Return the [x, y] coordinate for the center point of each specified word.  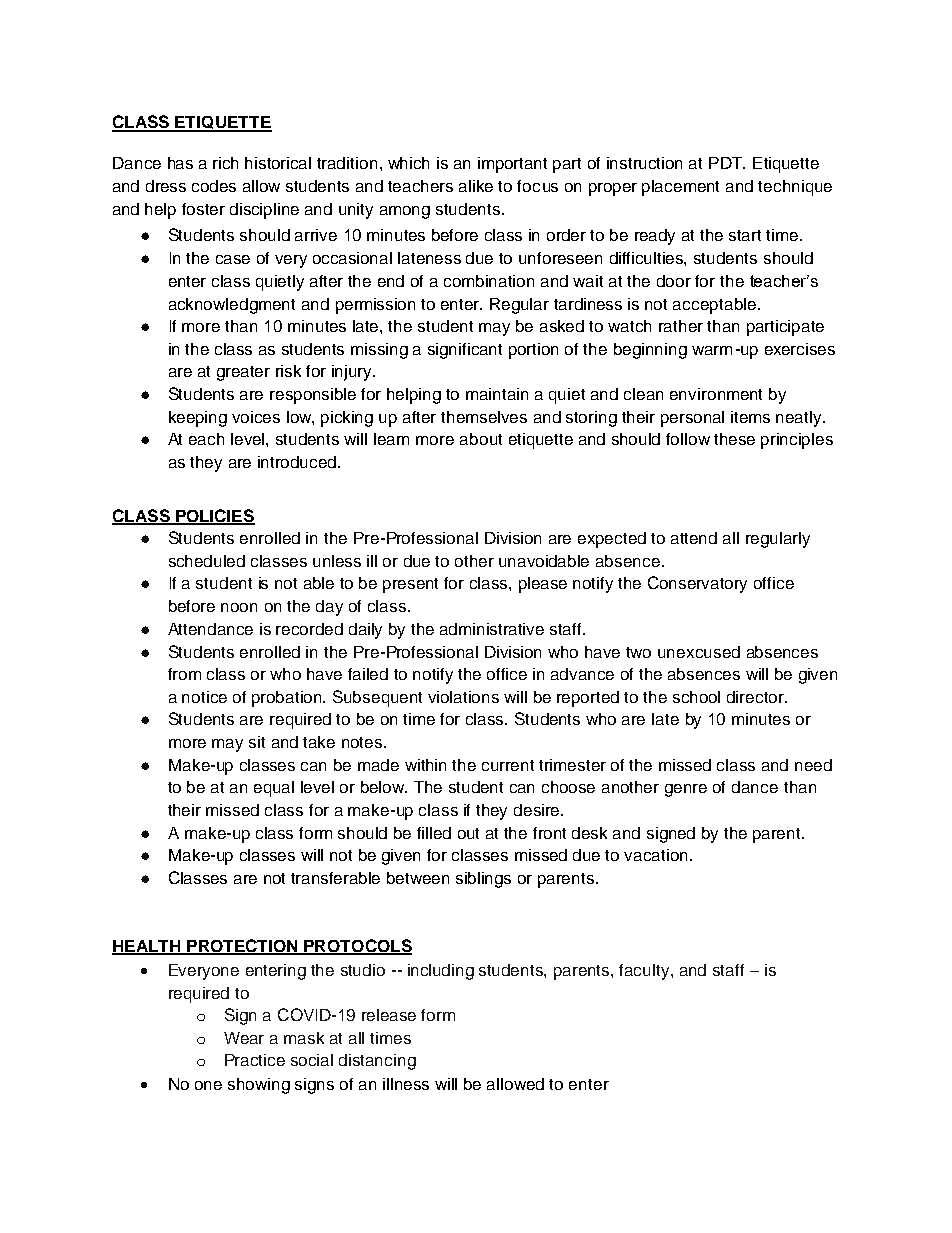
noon [239, 607]
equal [274, 789]
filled [434, 833]
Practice [255, 1060]
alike [476, 186]
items [750, 417]
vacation [655, 855]
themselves [484, 417]
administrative [492, 629]
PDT [727, 163]
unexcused [699, 652]
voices [256, 417]
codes [214, 186]
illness [406, 1084]
